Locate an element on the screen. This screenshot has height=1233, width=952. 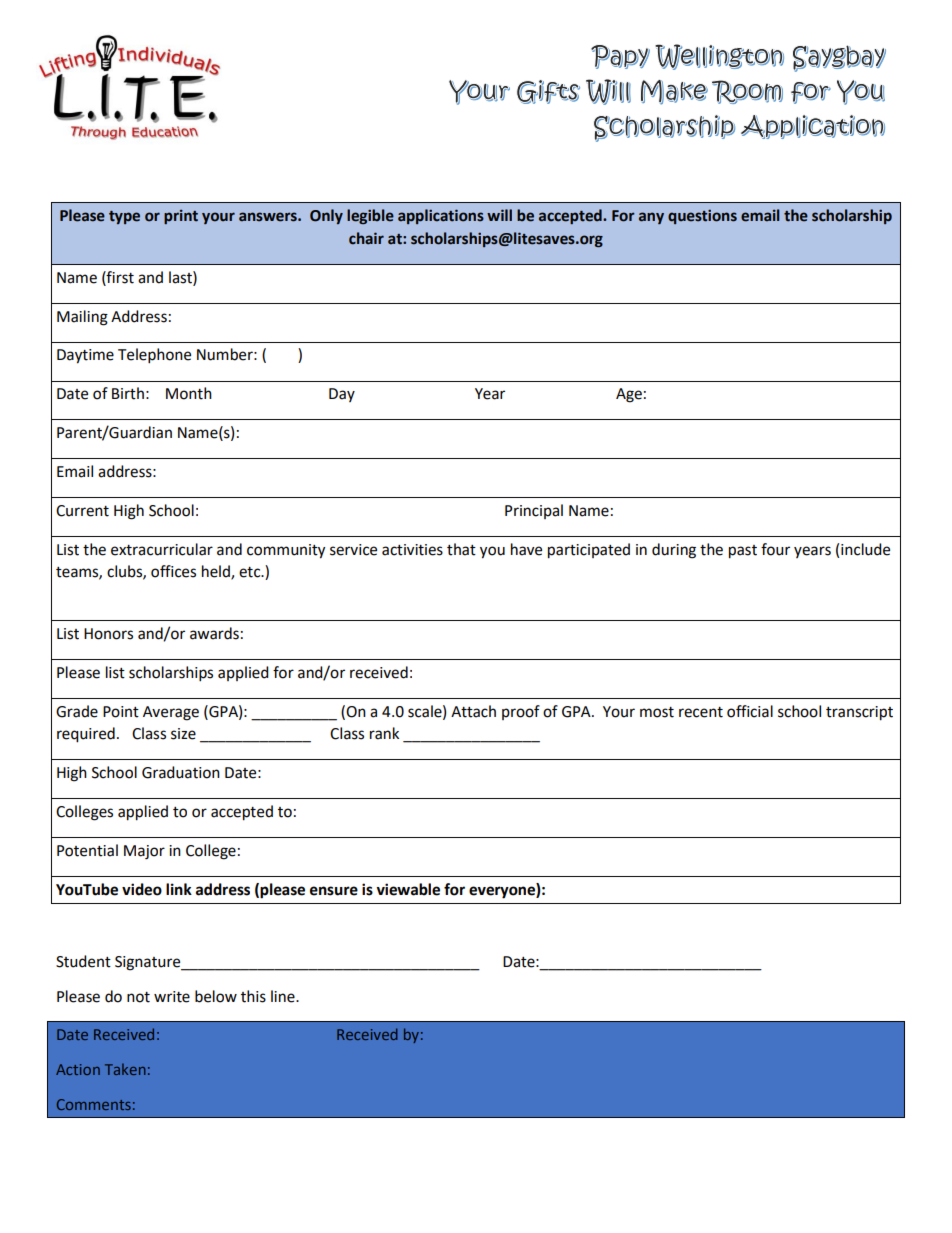
print is located at coordinates (181, 216).
